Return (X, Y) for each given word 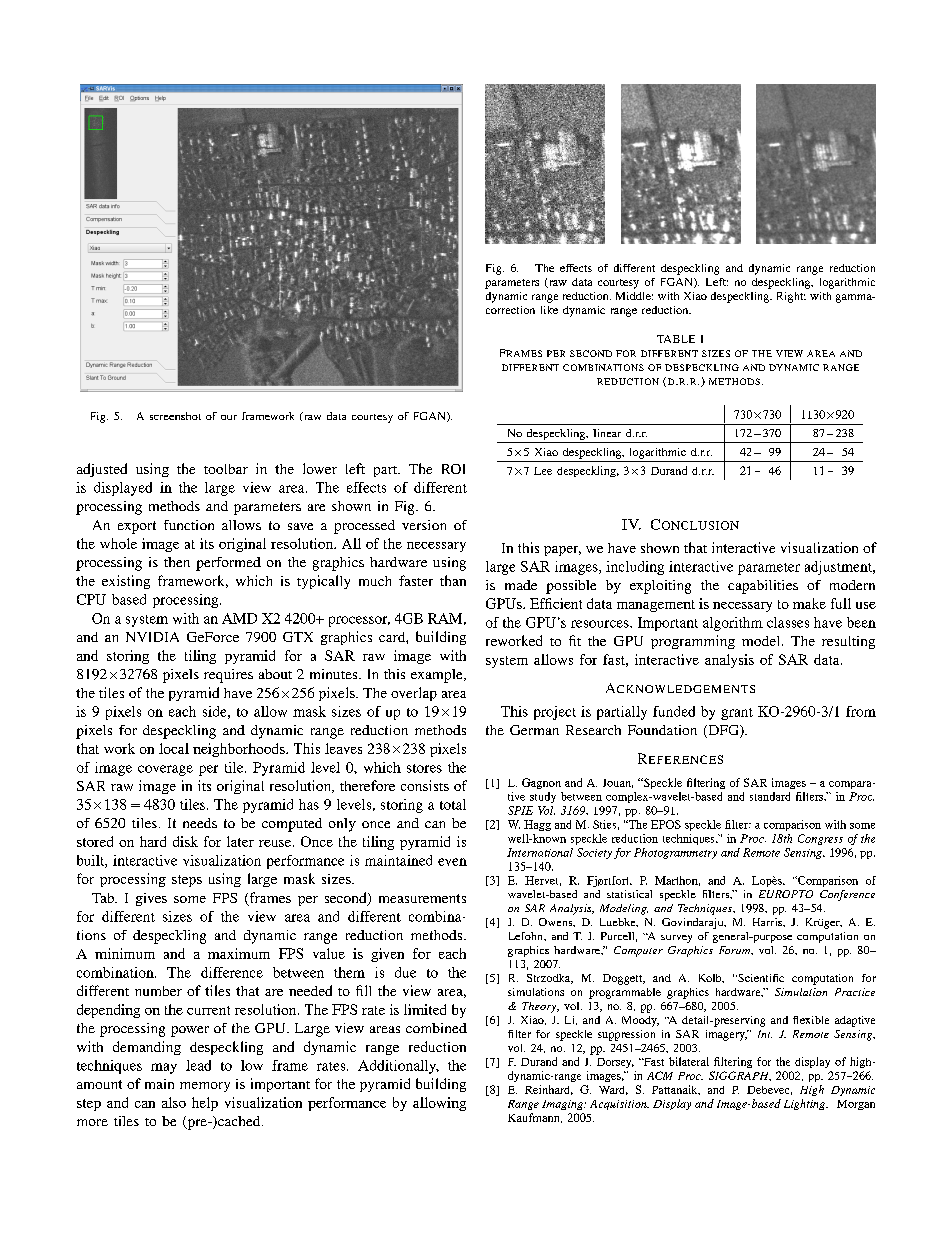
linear (607, 433)
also (174, 1102)
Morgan (856, 1105)
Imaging (563, 1105)
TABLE (676, 339)
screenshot (175, 416)
